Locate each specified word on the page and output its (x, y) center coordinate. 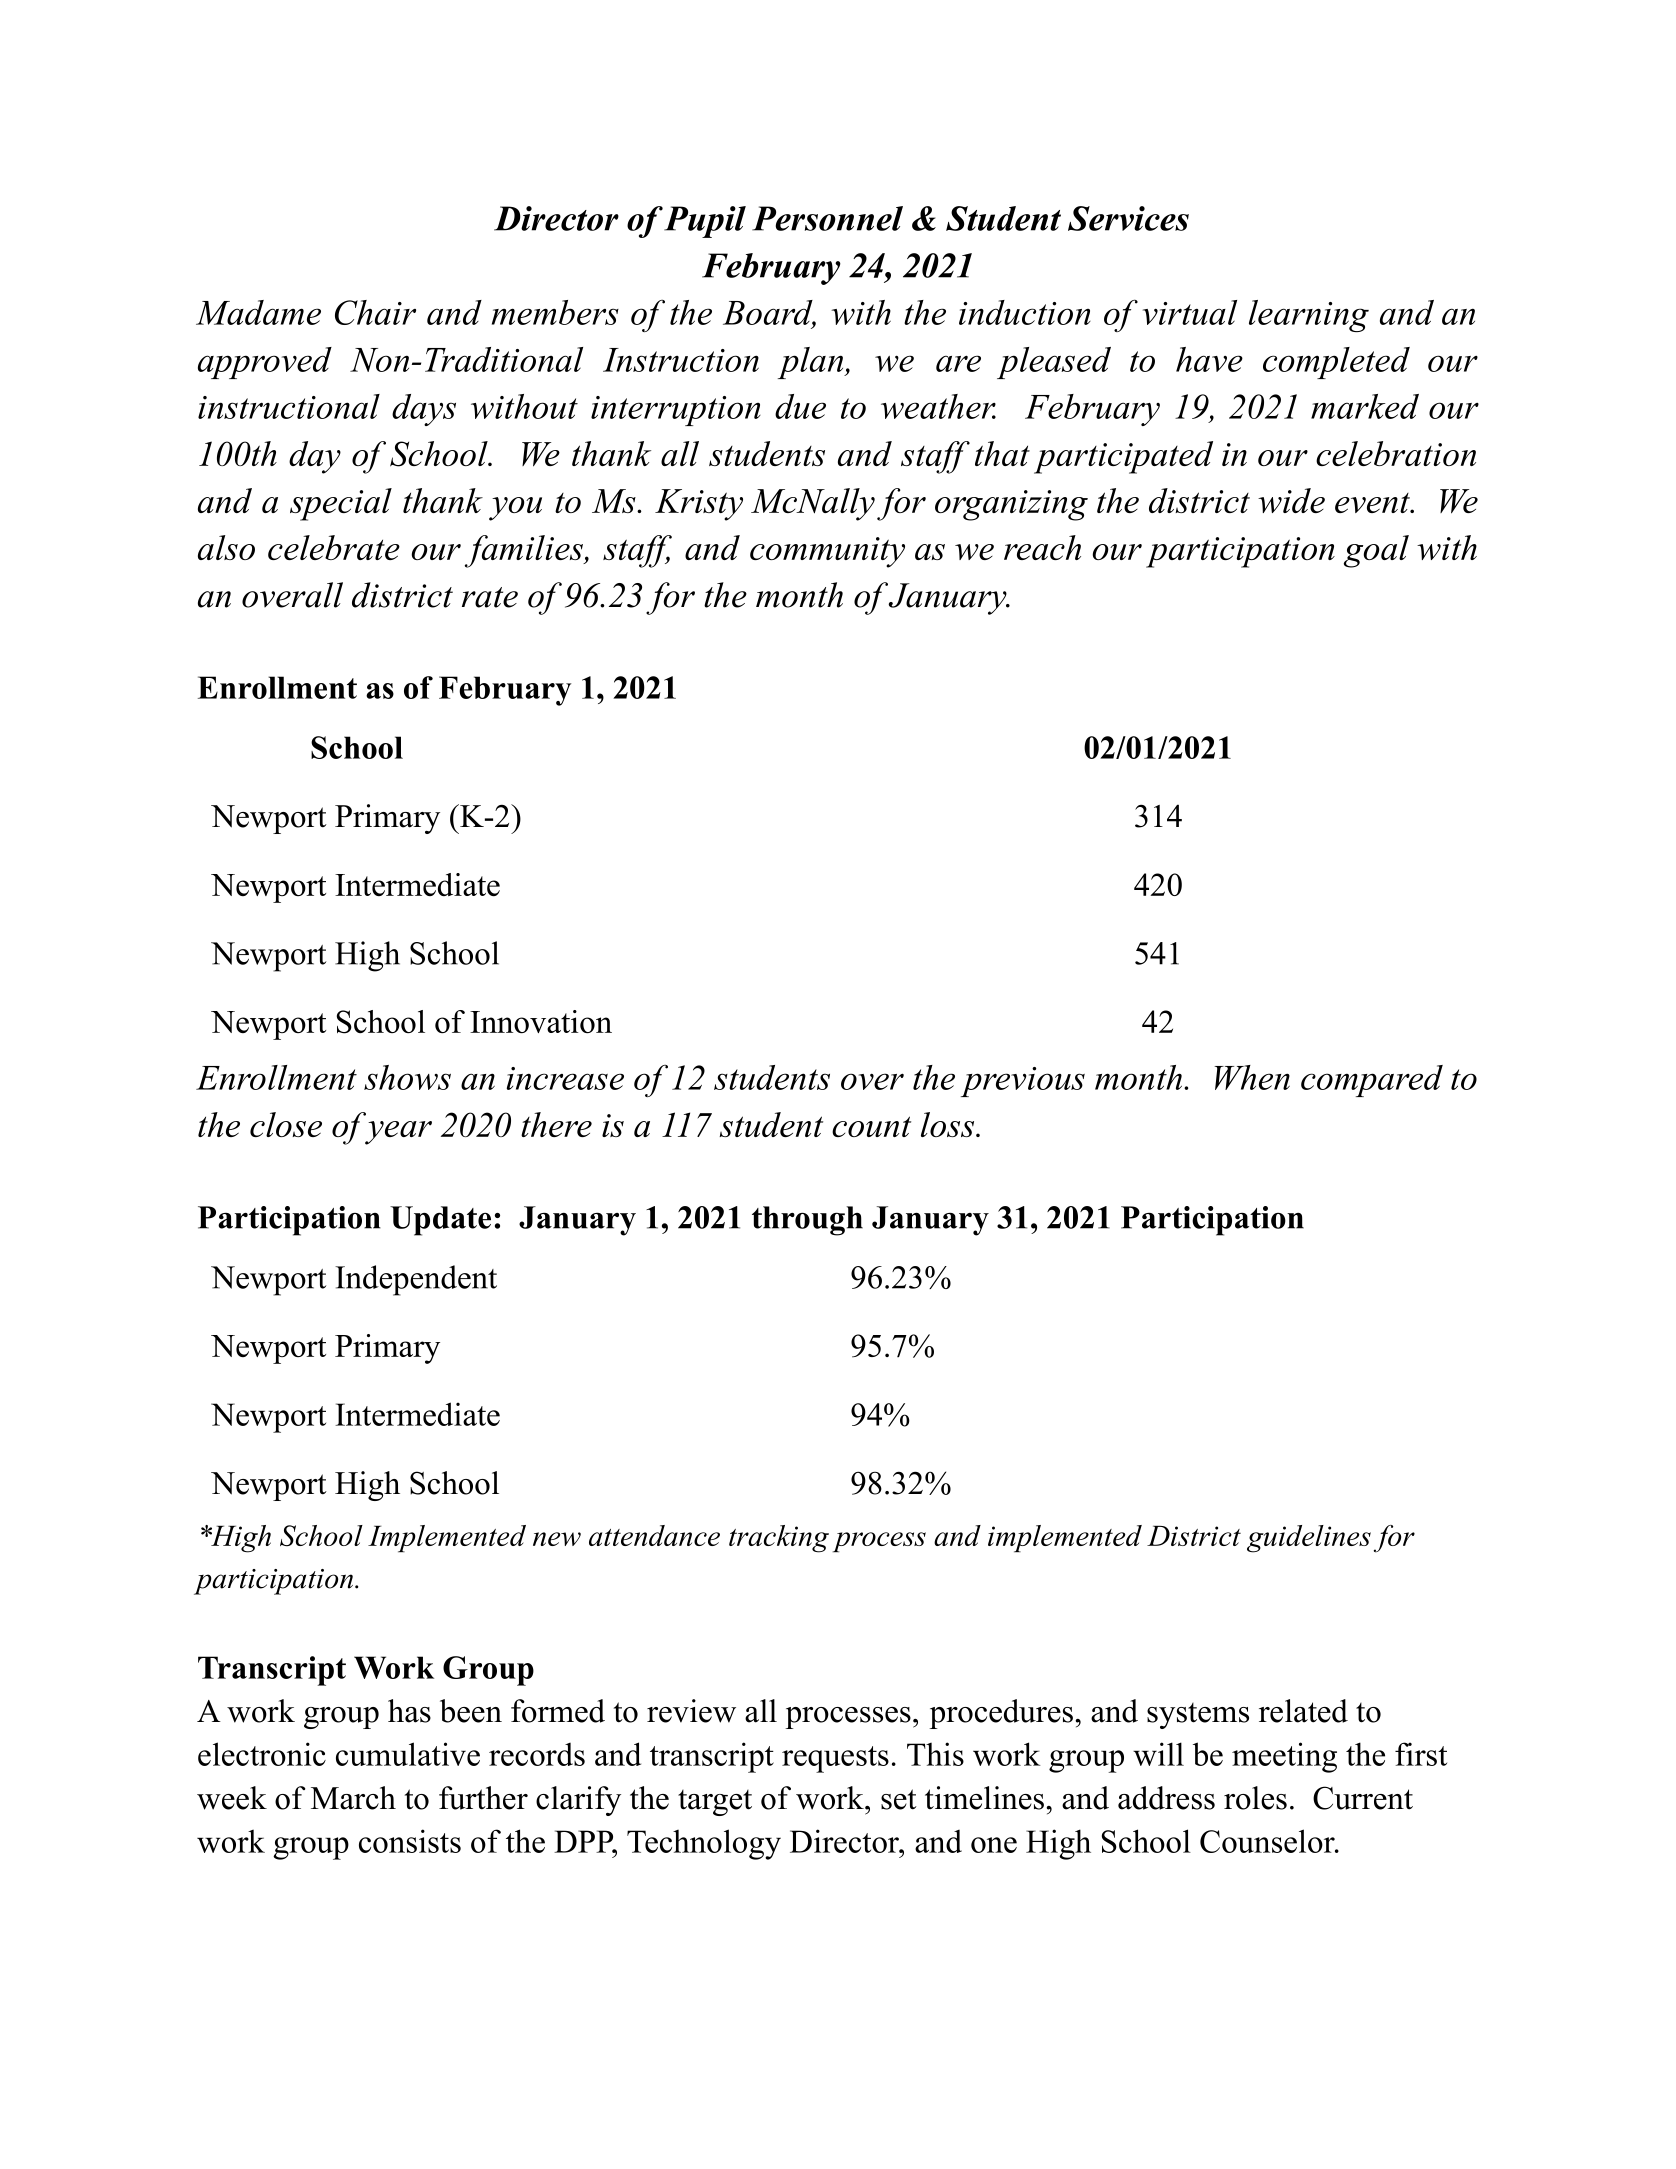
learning (1309, 316)
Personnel (827, 218)
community (827, 552)
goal (1376, 551)
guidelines (1309, 1539)
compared (1372, 1081)
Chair (375, 312)
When (1252, 1077)
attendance (654, 1535)
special (341, 504)
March (353, 1798)
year (398, 1133)
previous (1023, 1082)
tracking (779, 1539)
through (807, 1221)
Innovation (541, 1021)
